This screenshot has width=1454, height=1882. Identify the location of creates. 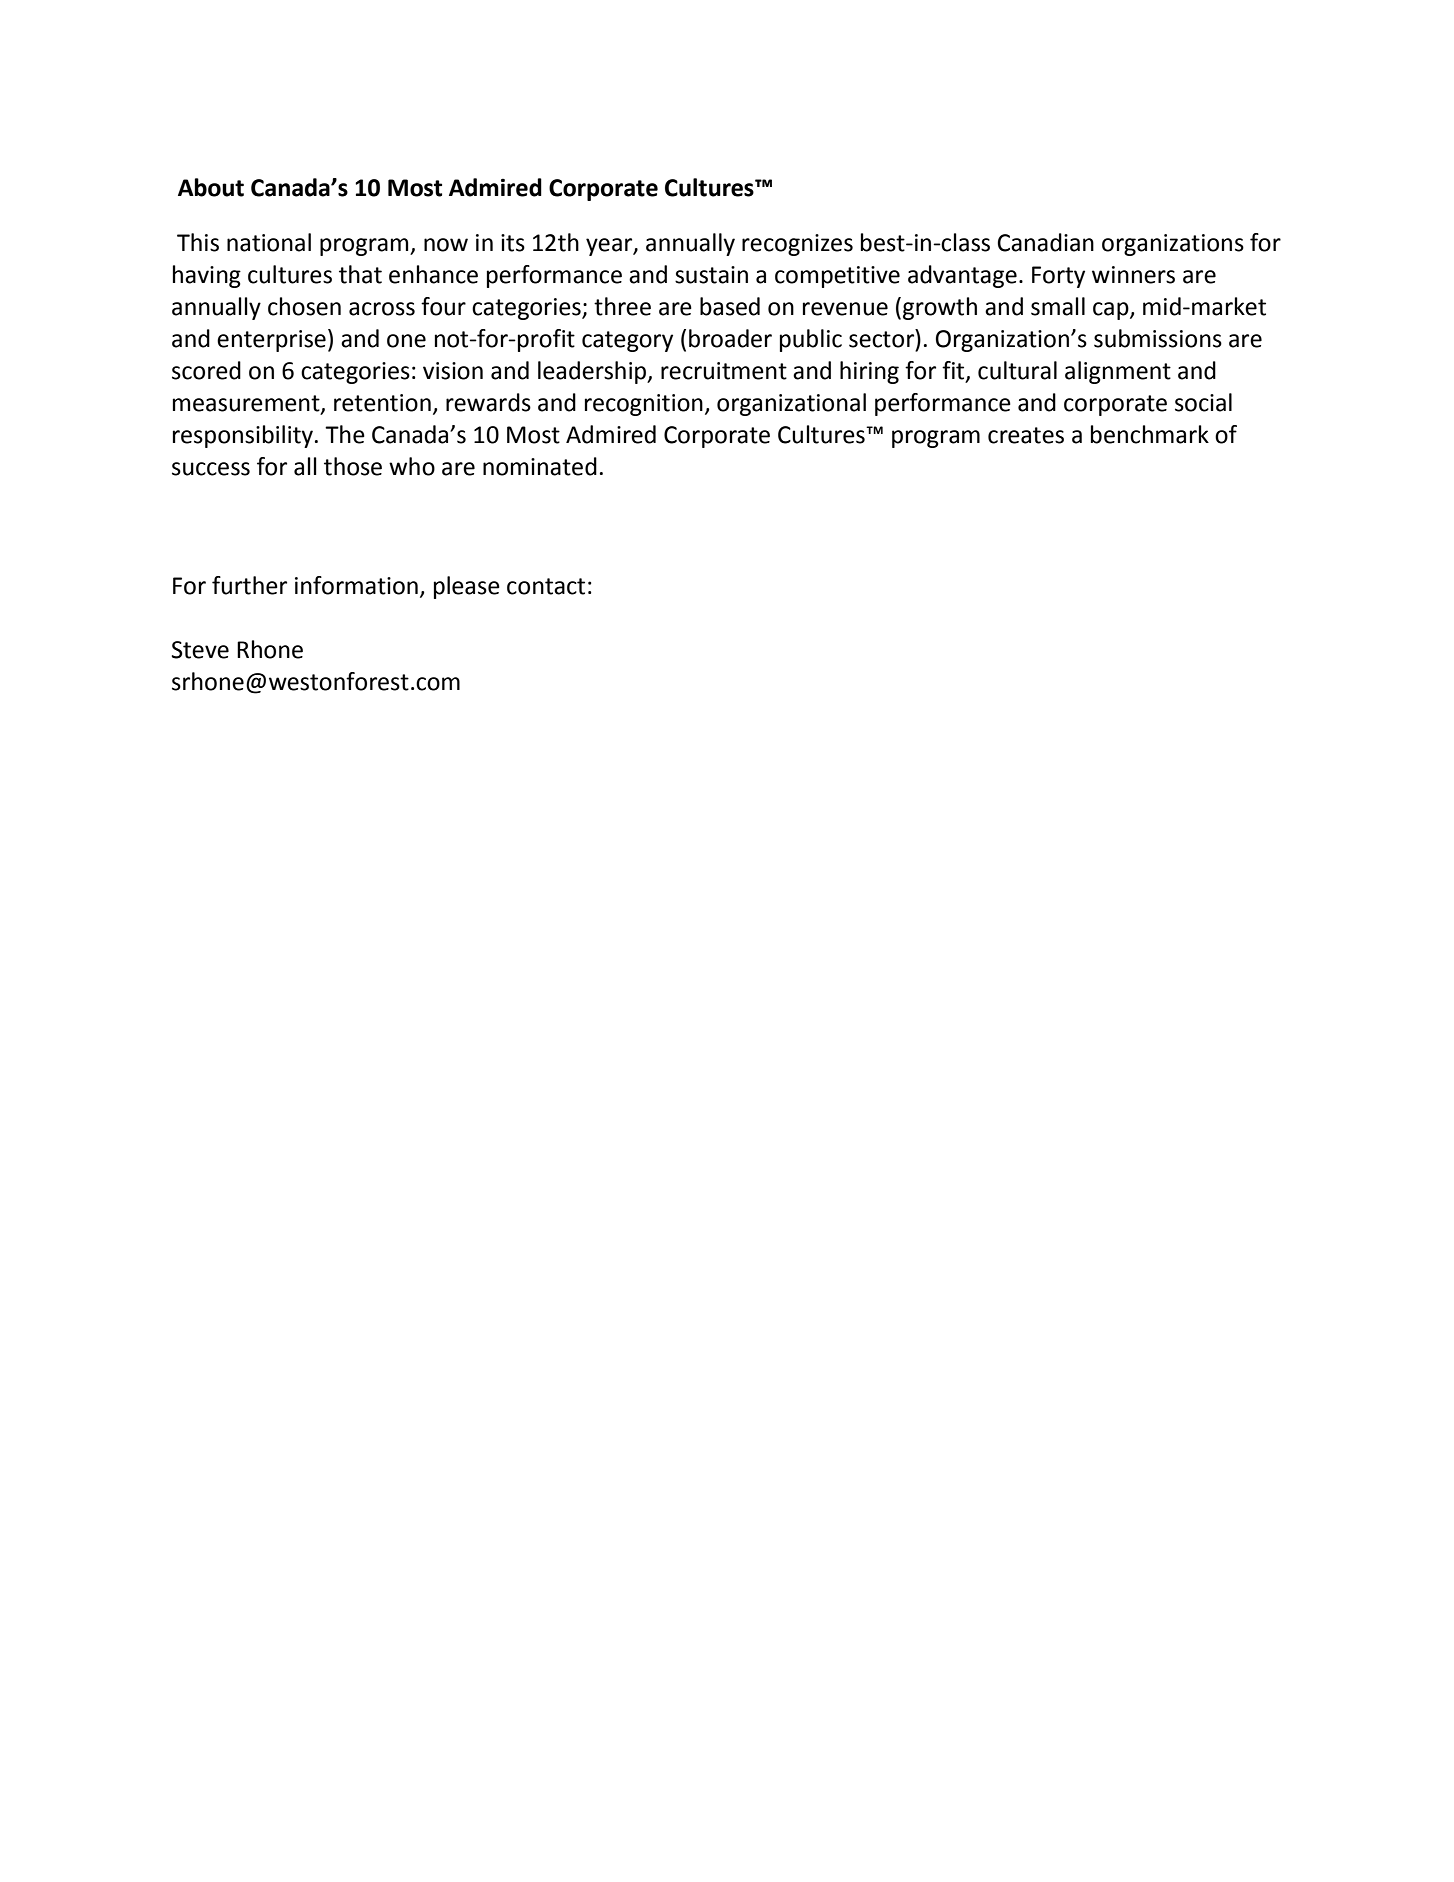
(1026, 435).
